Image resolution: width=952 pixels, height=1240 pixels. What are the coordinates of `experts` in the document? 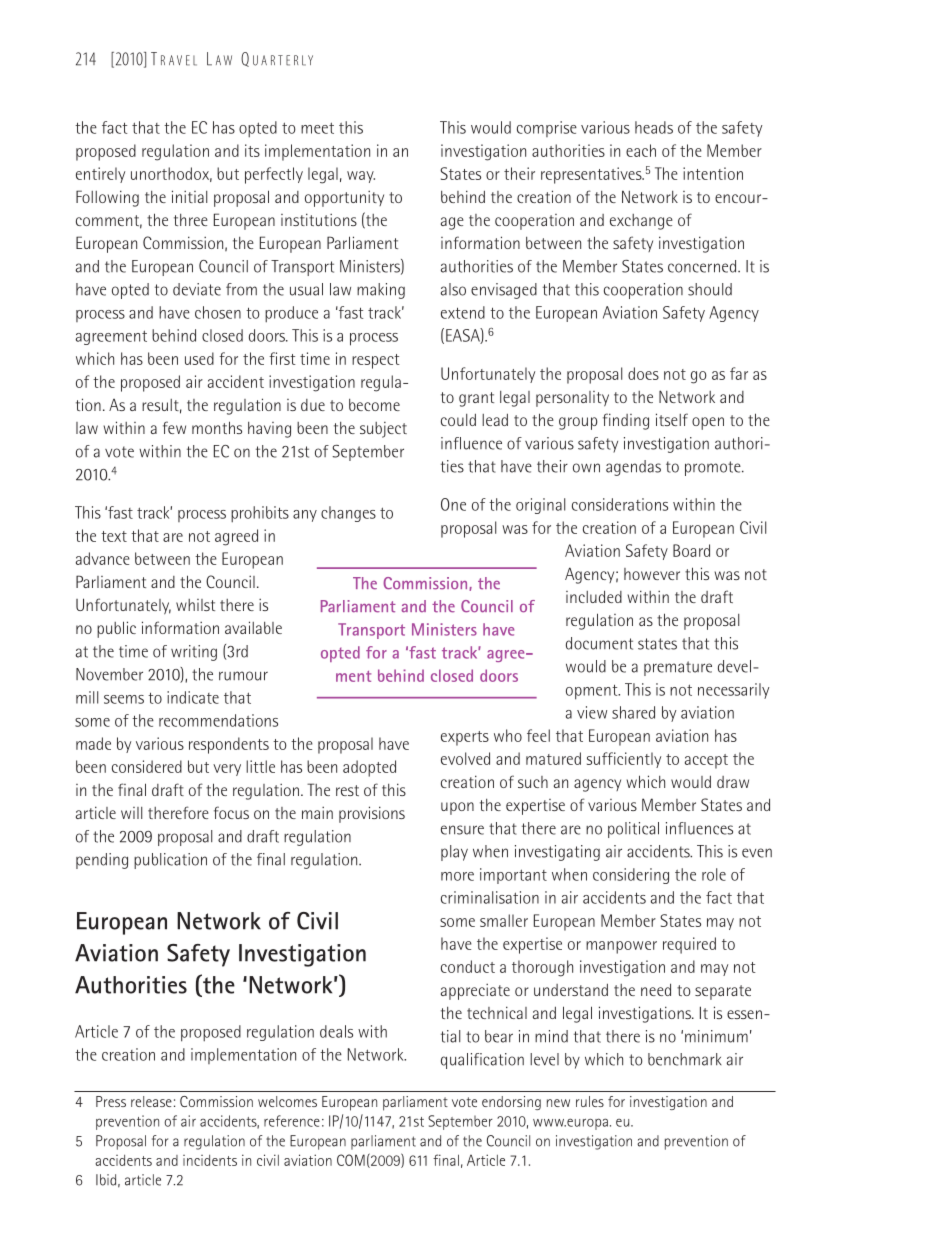 It's located at (465, 738).
